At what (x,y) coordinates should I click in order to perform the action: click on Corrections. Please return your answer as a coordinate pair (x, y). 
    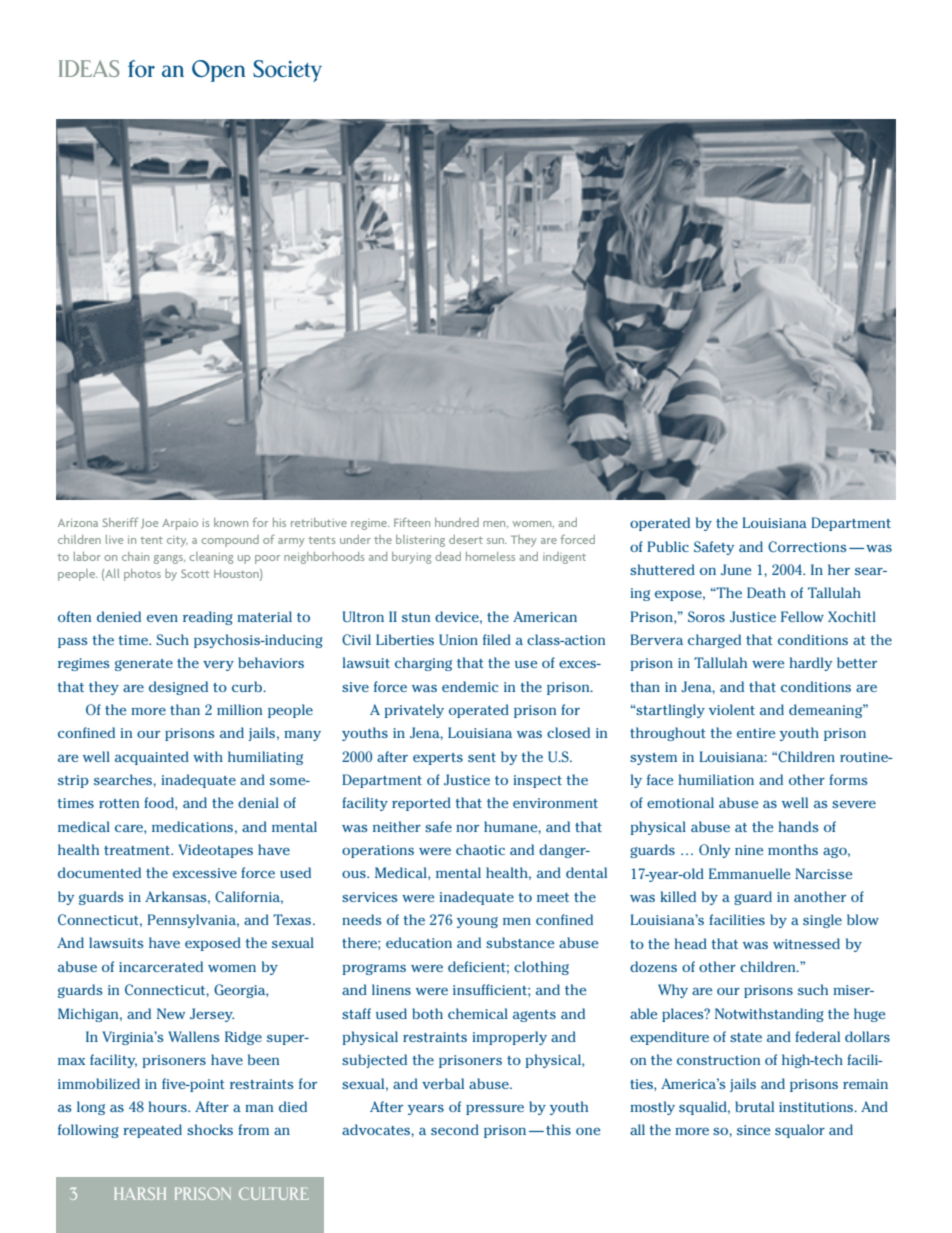
    Looking at the image, I should click on (807, 546).
